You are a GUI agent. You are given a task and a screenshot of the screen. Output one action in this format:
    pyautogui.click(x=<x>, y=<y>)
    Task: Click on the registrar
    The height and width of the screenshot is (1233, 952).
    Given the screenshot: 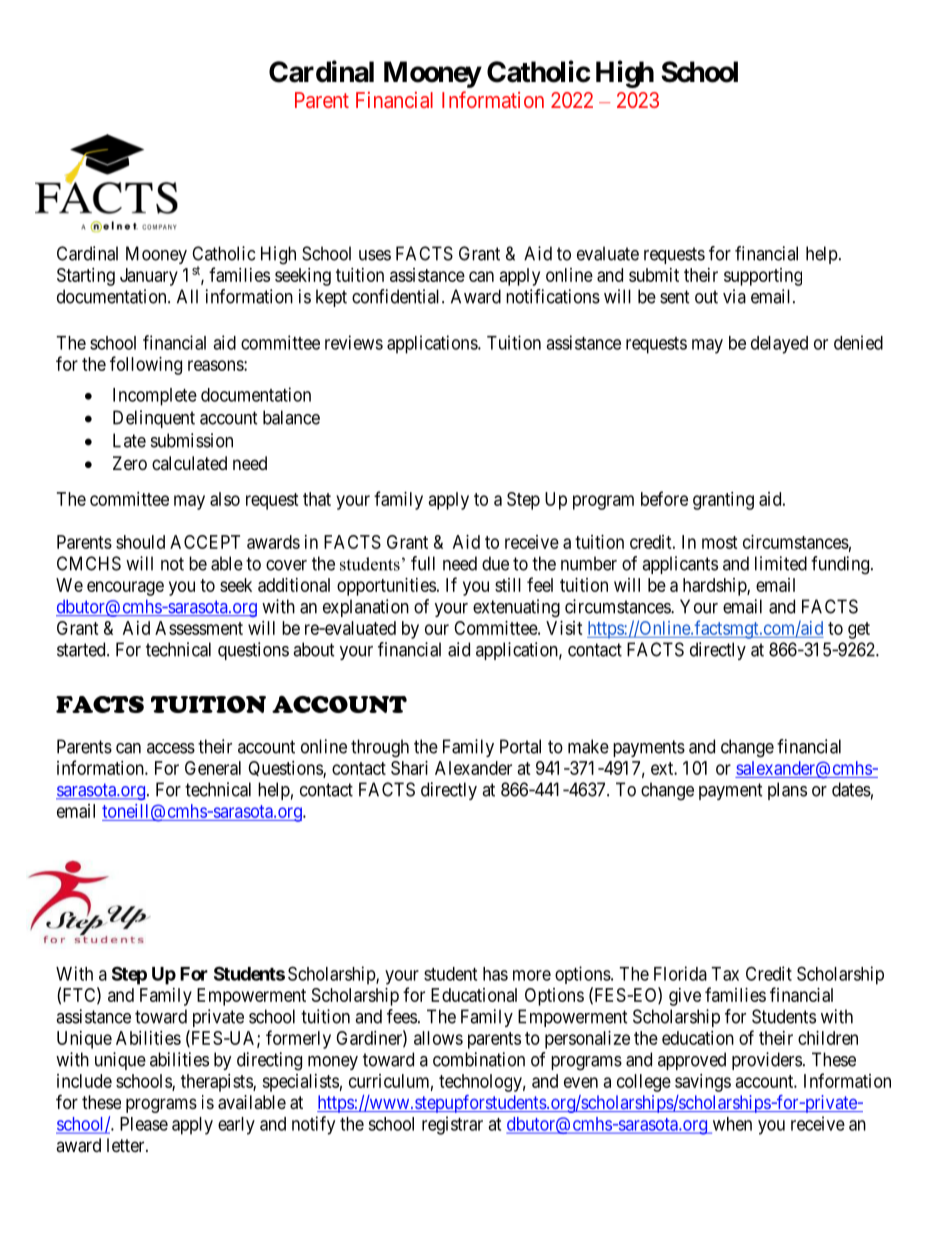 What is the action you would take?
    pyautogui.click(x=452, y=1125)
